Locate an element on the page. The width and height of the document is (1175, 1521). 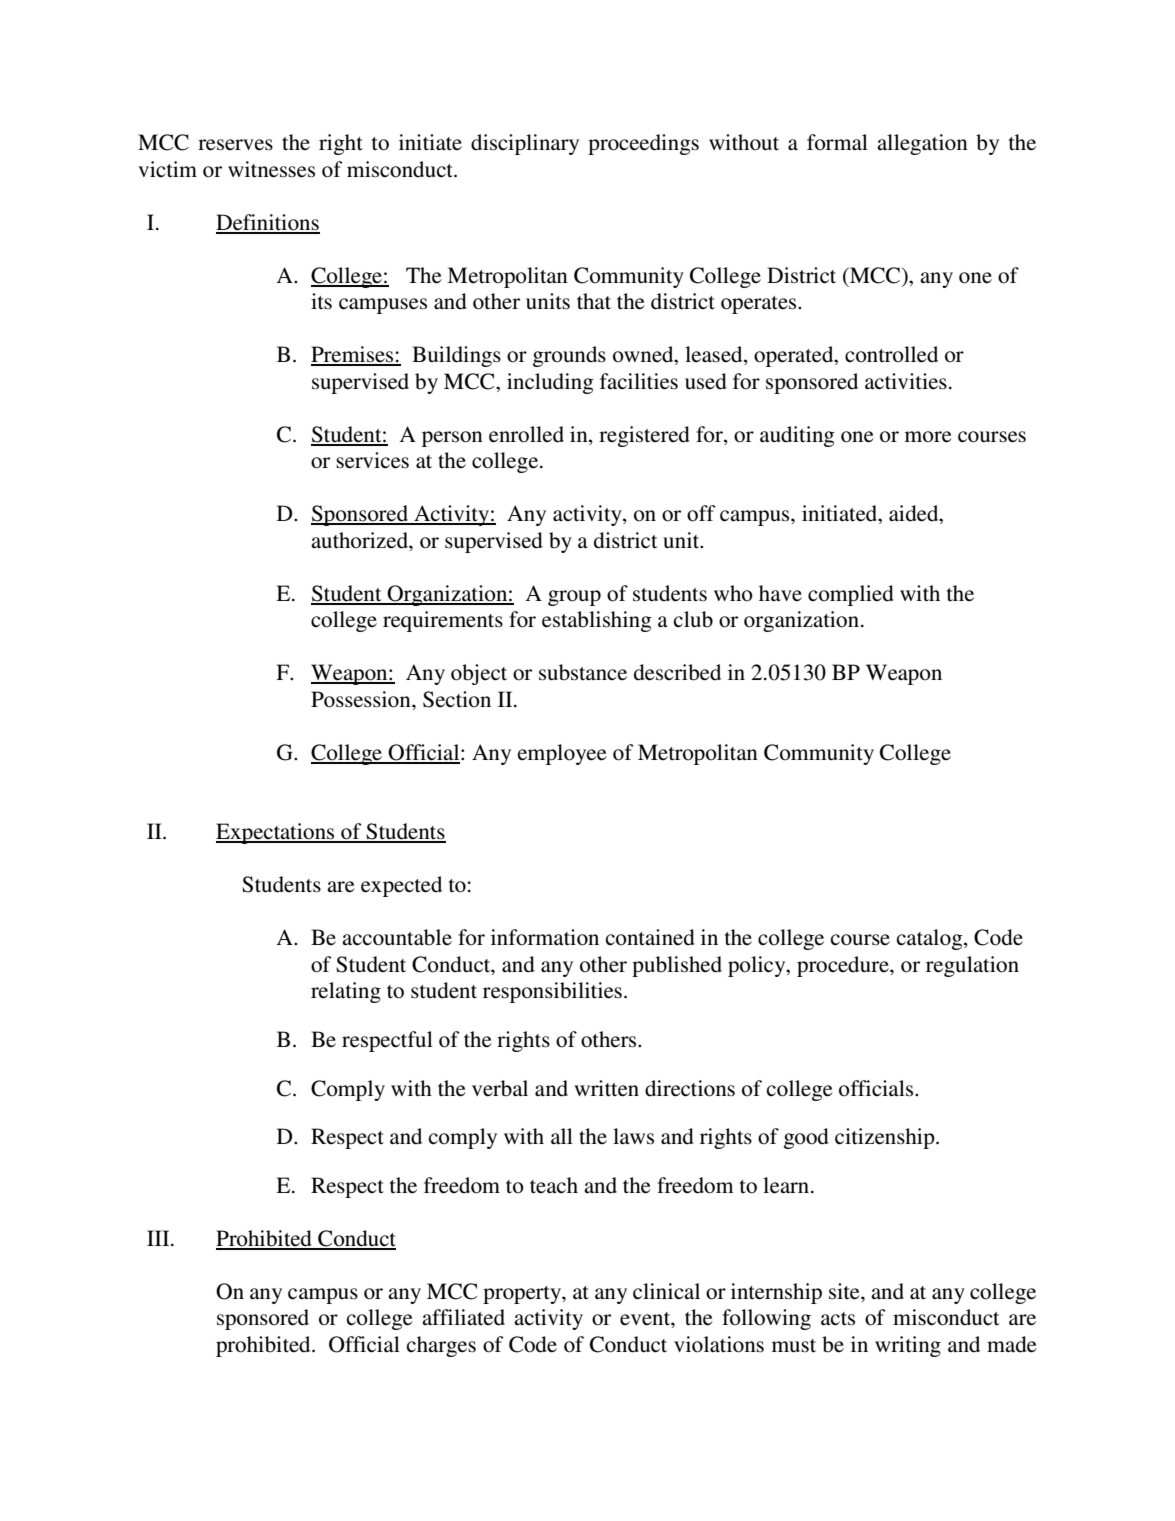
allegation is located at coordinates (922, 144).
